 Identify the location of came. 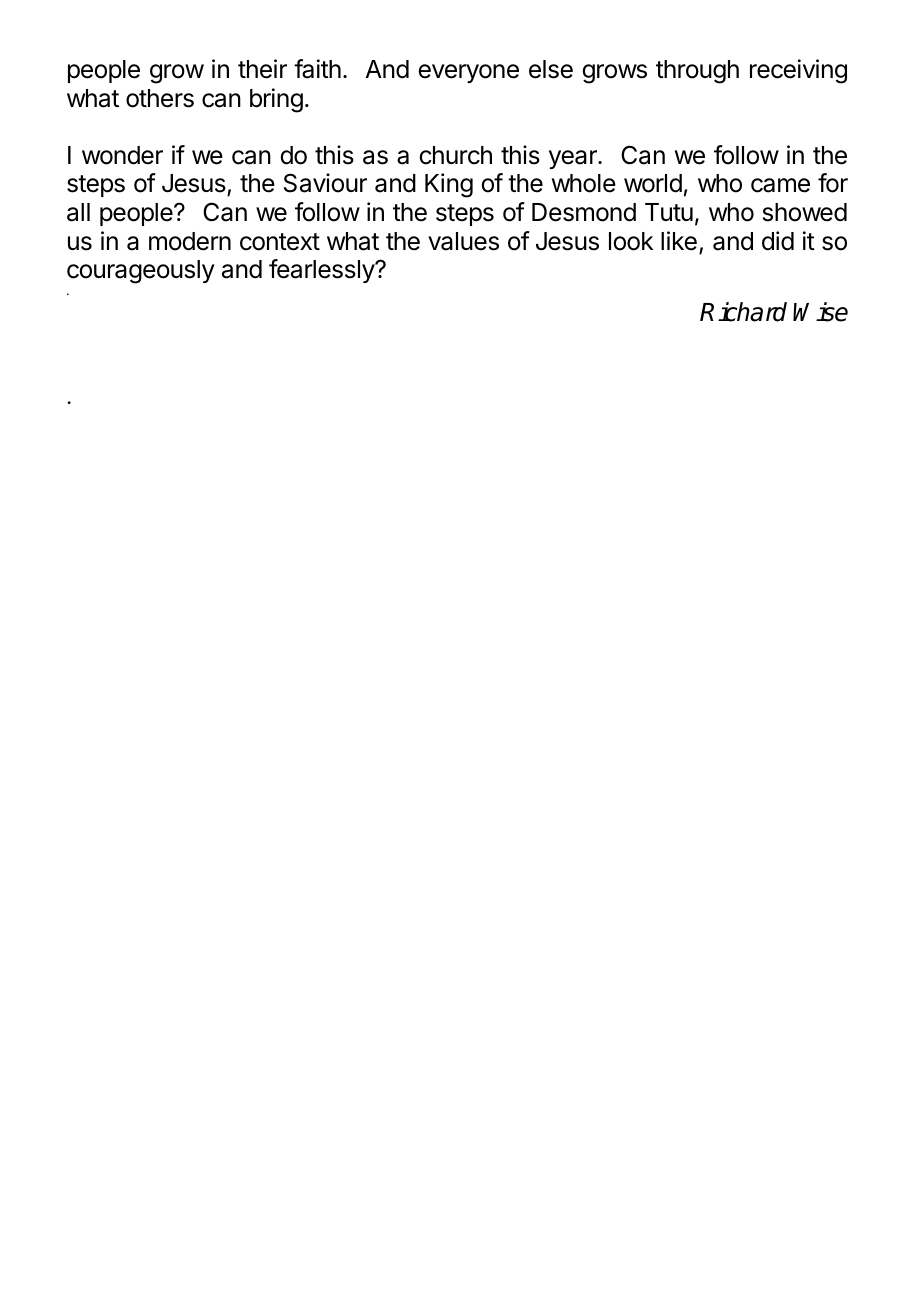
(780, 185).
